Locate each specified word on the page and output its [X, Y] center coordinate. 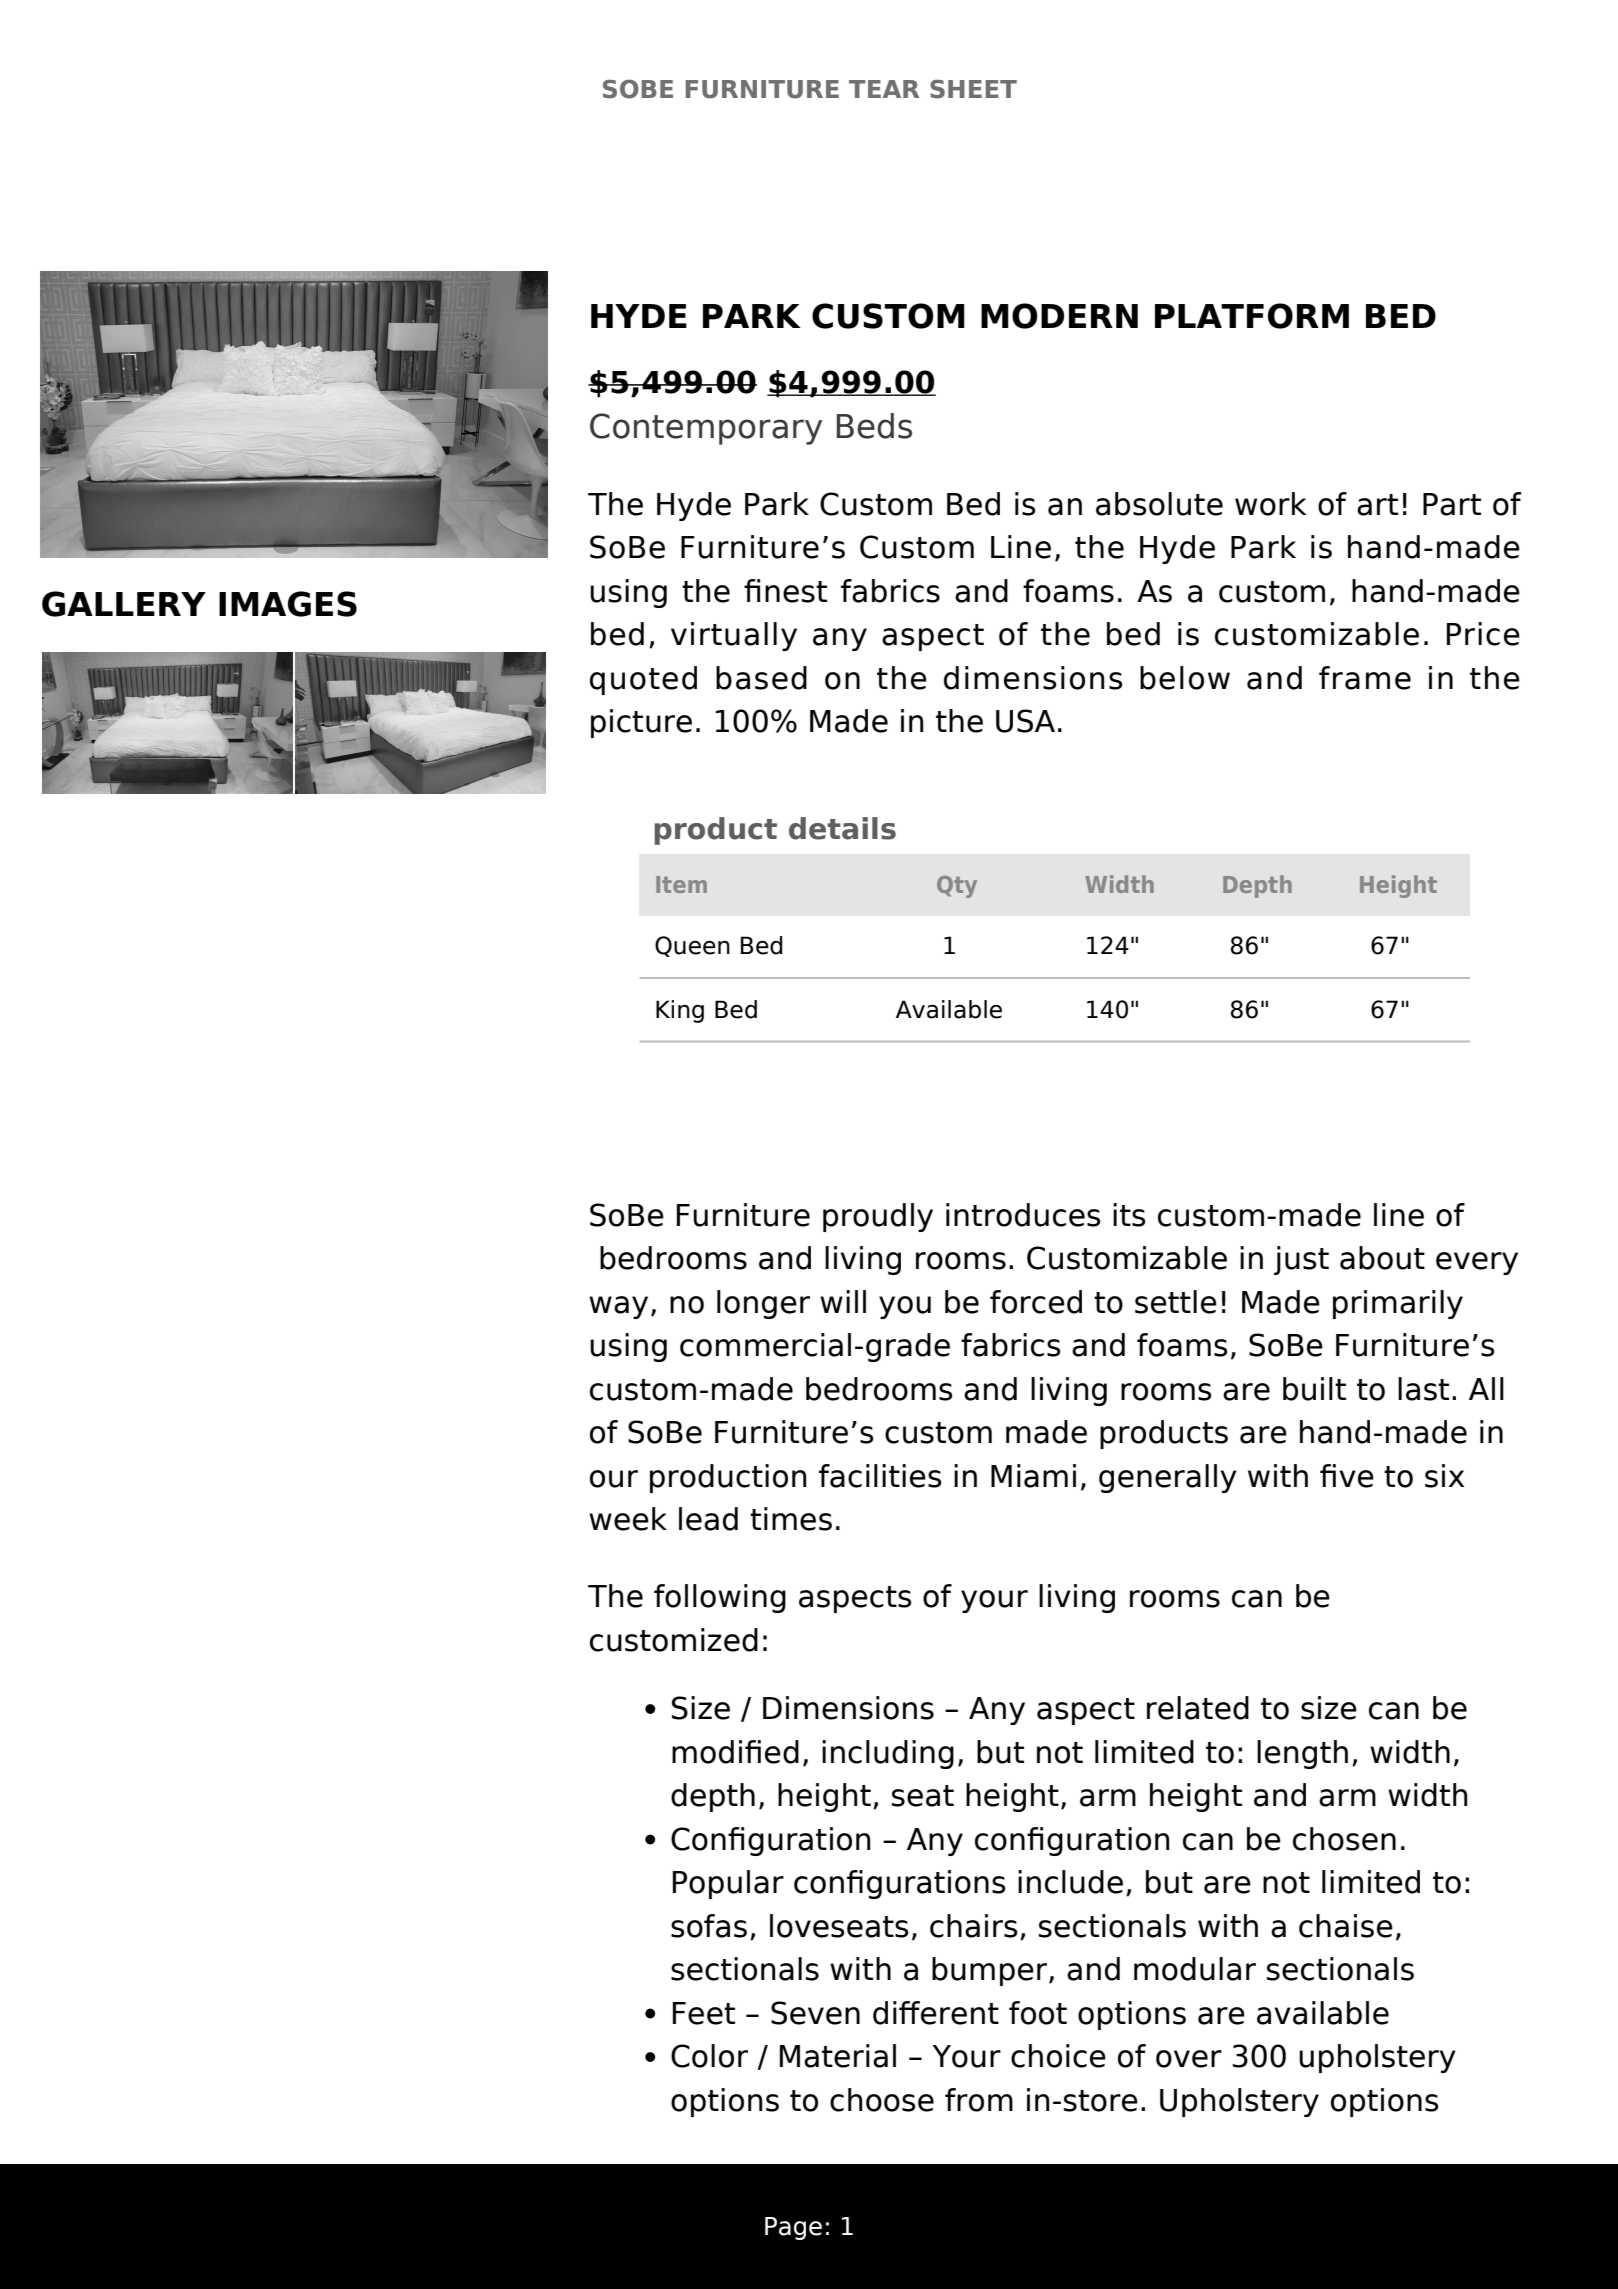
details [842, 828]
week [628, 1519]
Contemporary [706, 429]
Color [709, 2056]
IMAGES [288, 604]
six [1444, 1476]
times [791, 1519]
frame [1365, 678]
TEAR [884, 89]
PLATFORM [1252, 316]
